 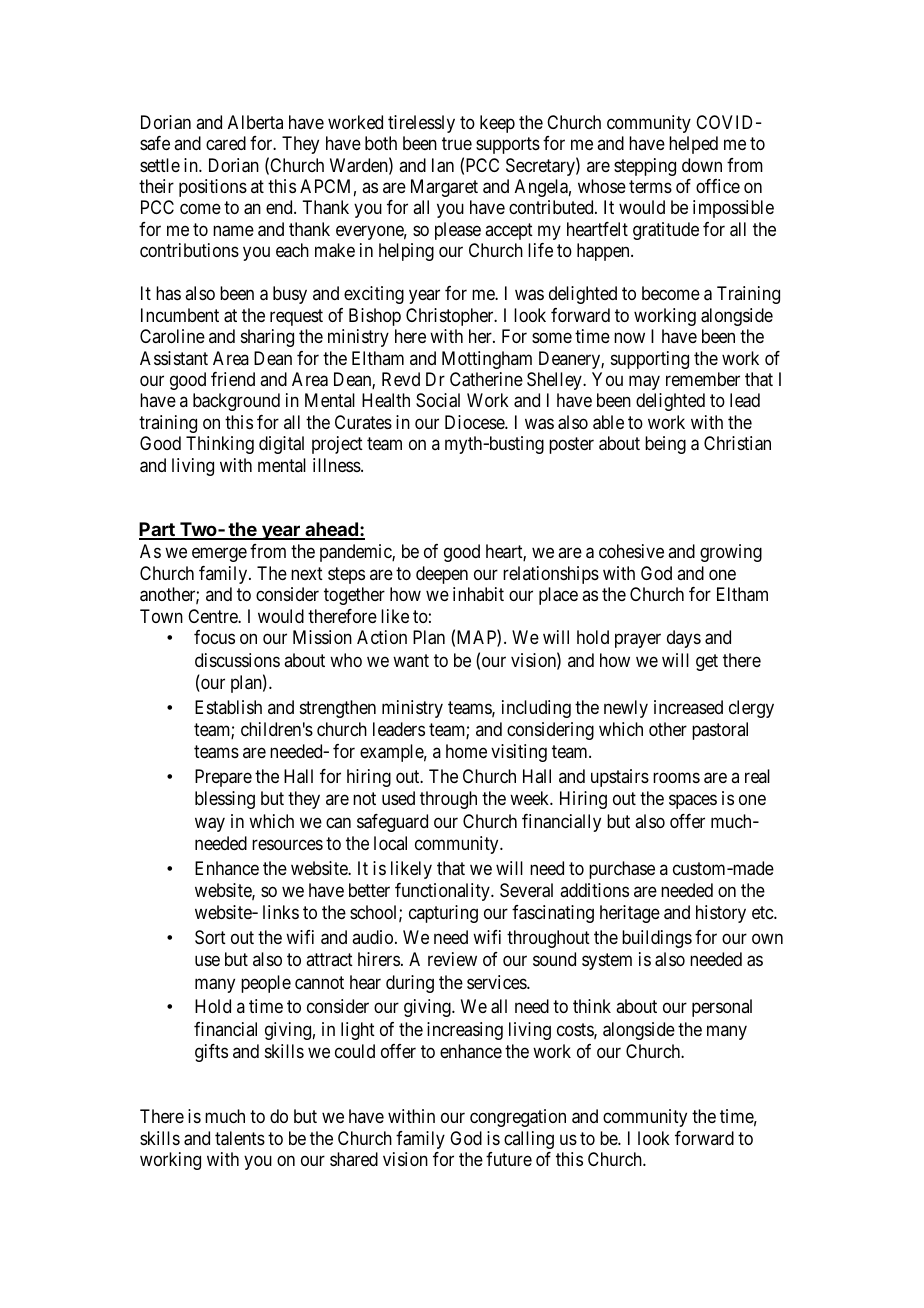 What do you see at coordinates (214, 637) in the page?
I see `focus` at bounding box center [214, 637].
